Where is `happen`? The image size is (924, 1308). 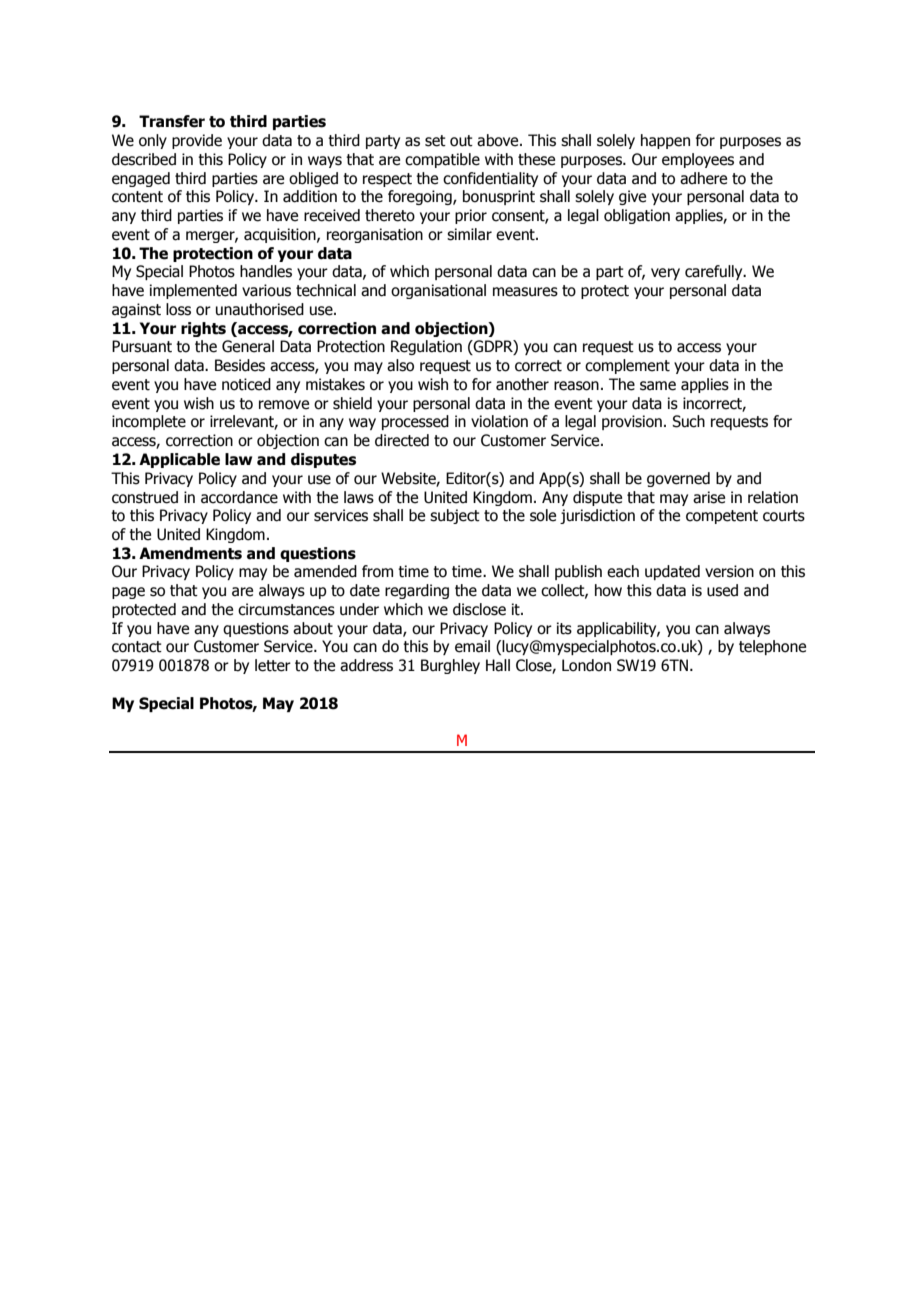 happen is located at coordinates (665, 141).
